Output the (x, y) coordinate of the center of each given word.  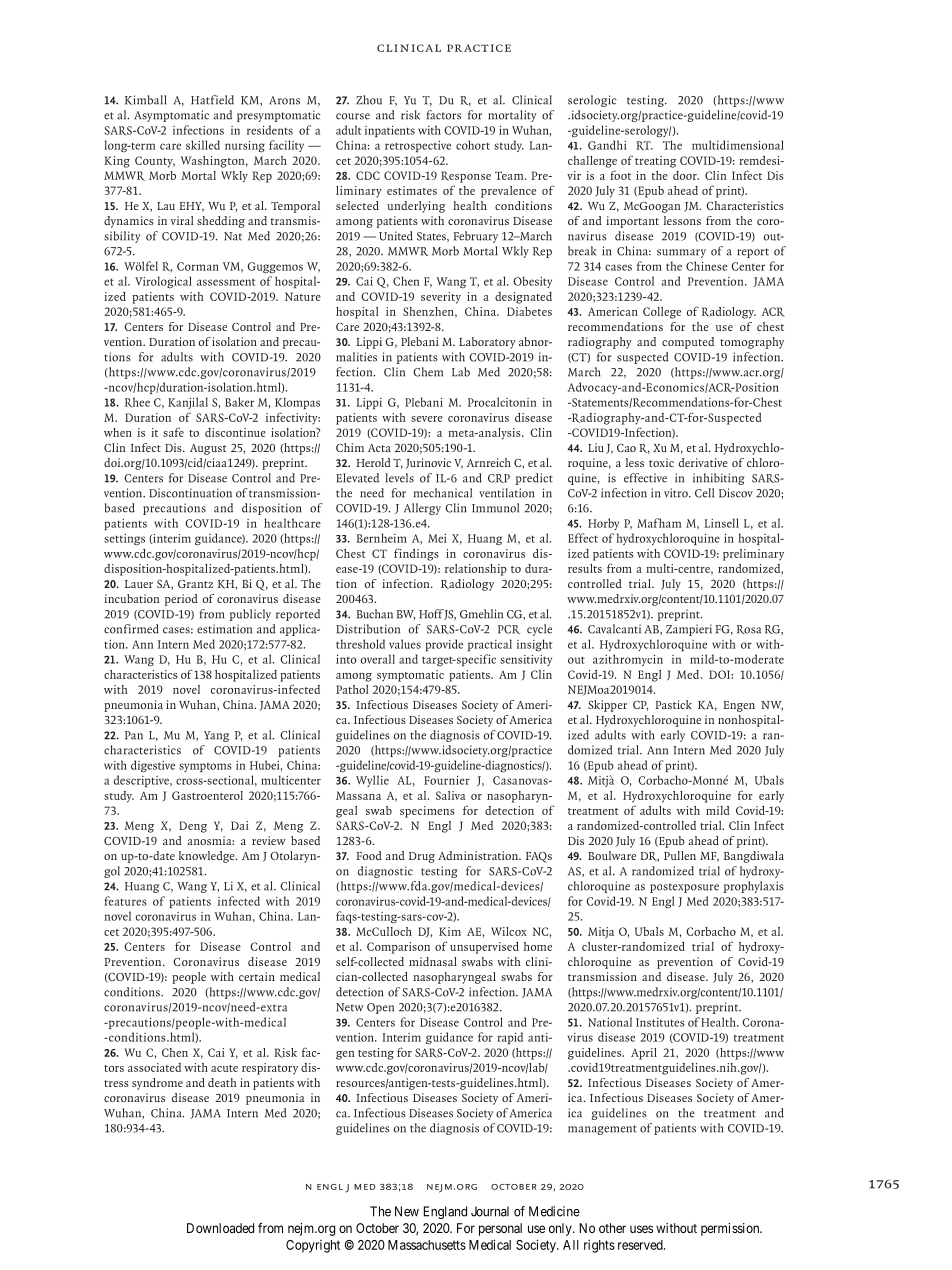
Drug (422, 857)
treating (655, 162)
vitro (677, 493)
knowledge (208, 857)
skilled (203, 145)
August (208, 449)
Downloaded (220, 1228)
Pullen (680, 855)
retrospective (418, 146)
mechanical (443, 493)
